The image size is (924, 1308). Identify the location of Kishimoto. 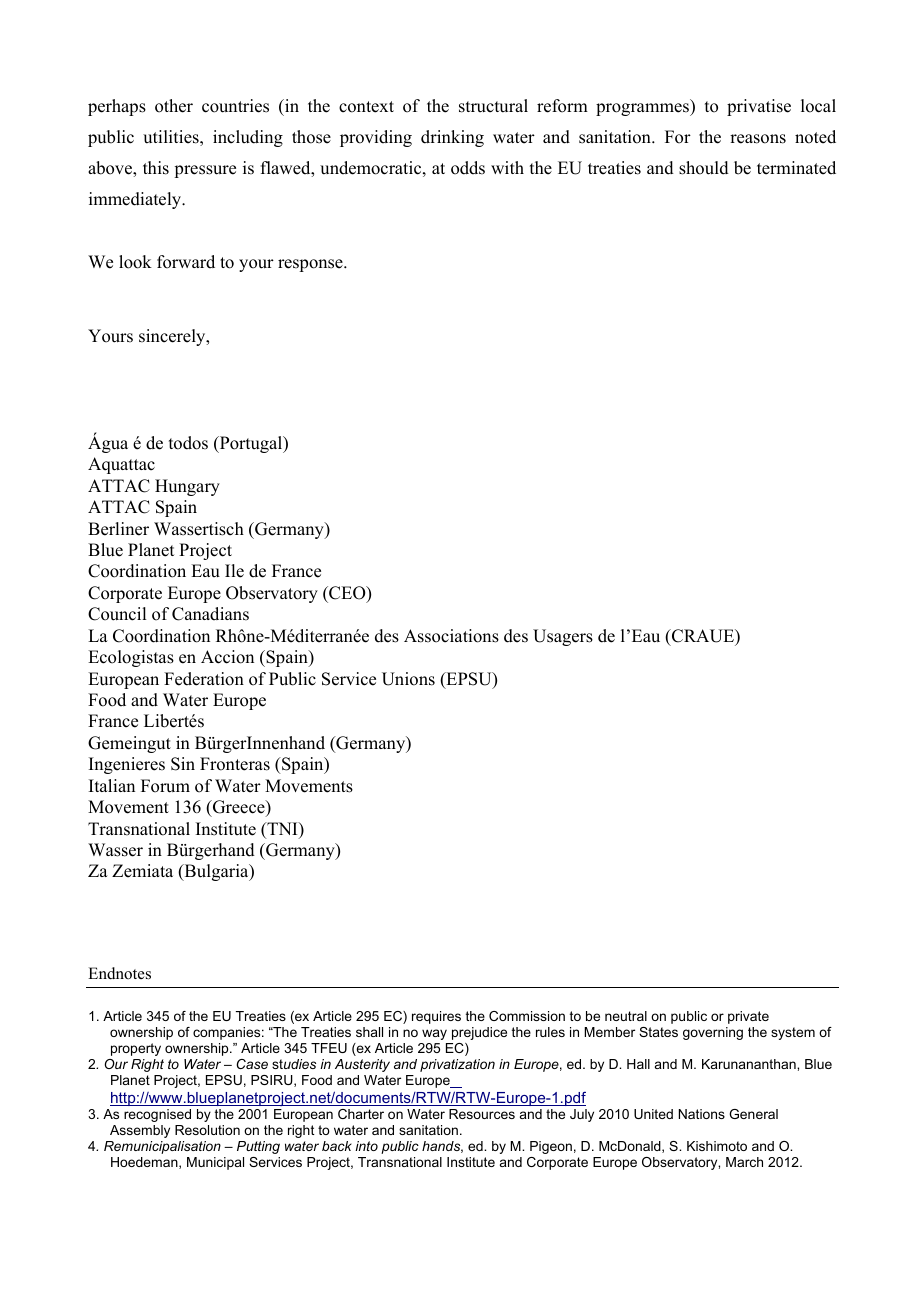
(717, 1146).
